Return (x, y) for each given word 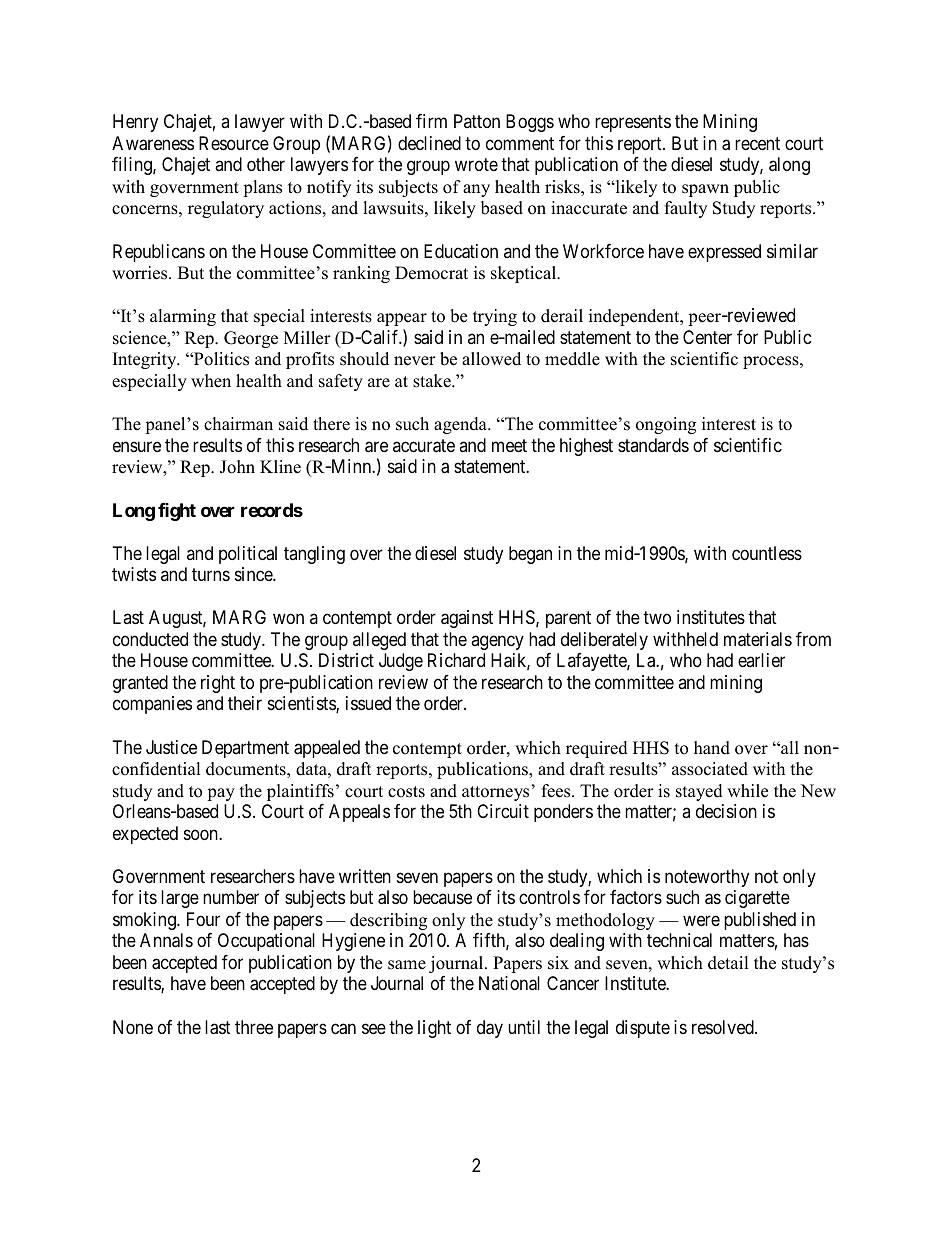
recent (757, 143)
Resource (234, 143)
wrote (476, 165)
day (490, 1029)
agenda (461, 425)
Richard (456, 660)
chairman (238, 424)
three (254, 1027)
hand (712, 748)
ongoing (666, 425)
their (245, 703)
